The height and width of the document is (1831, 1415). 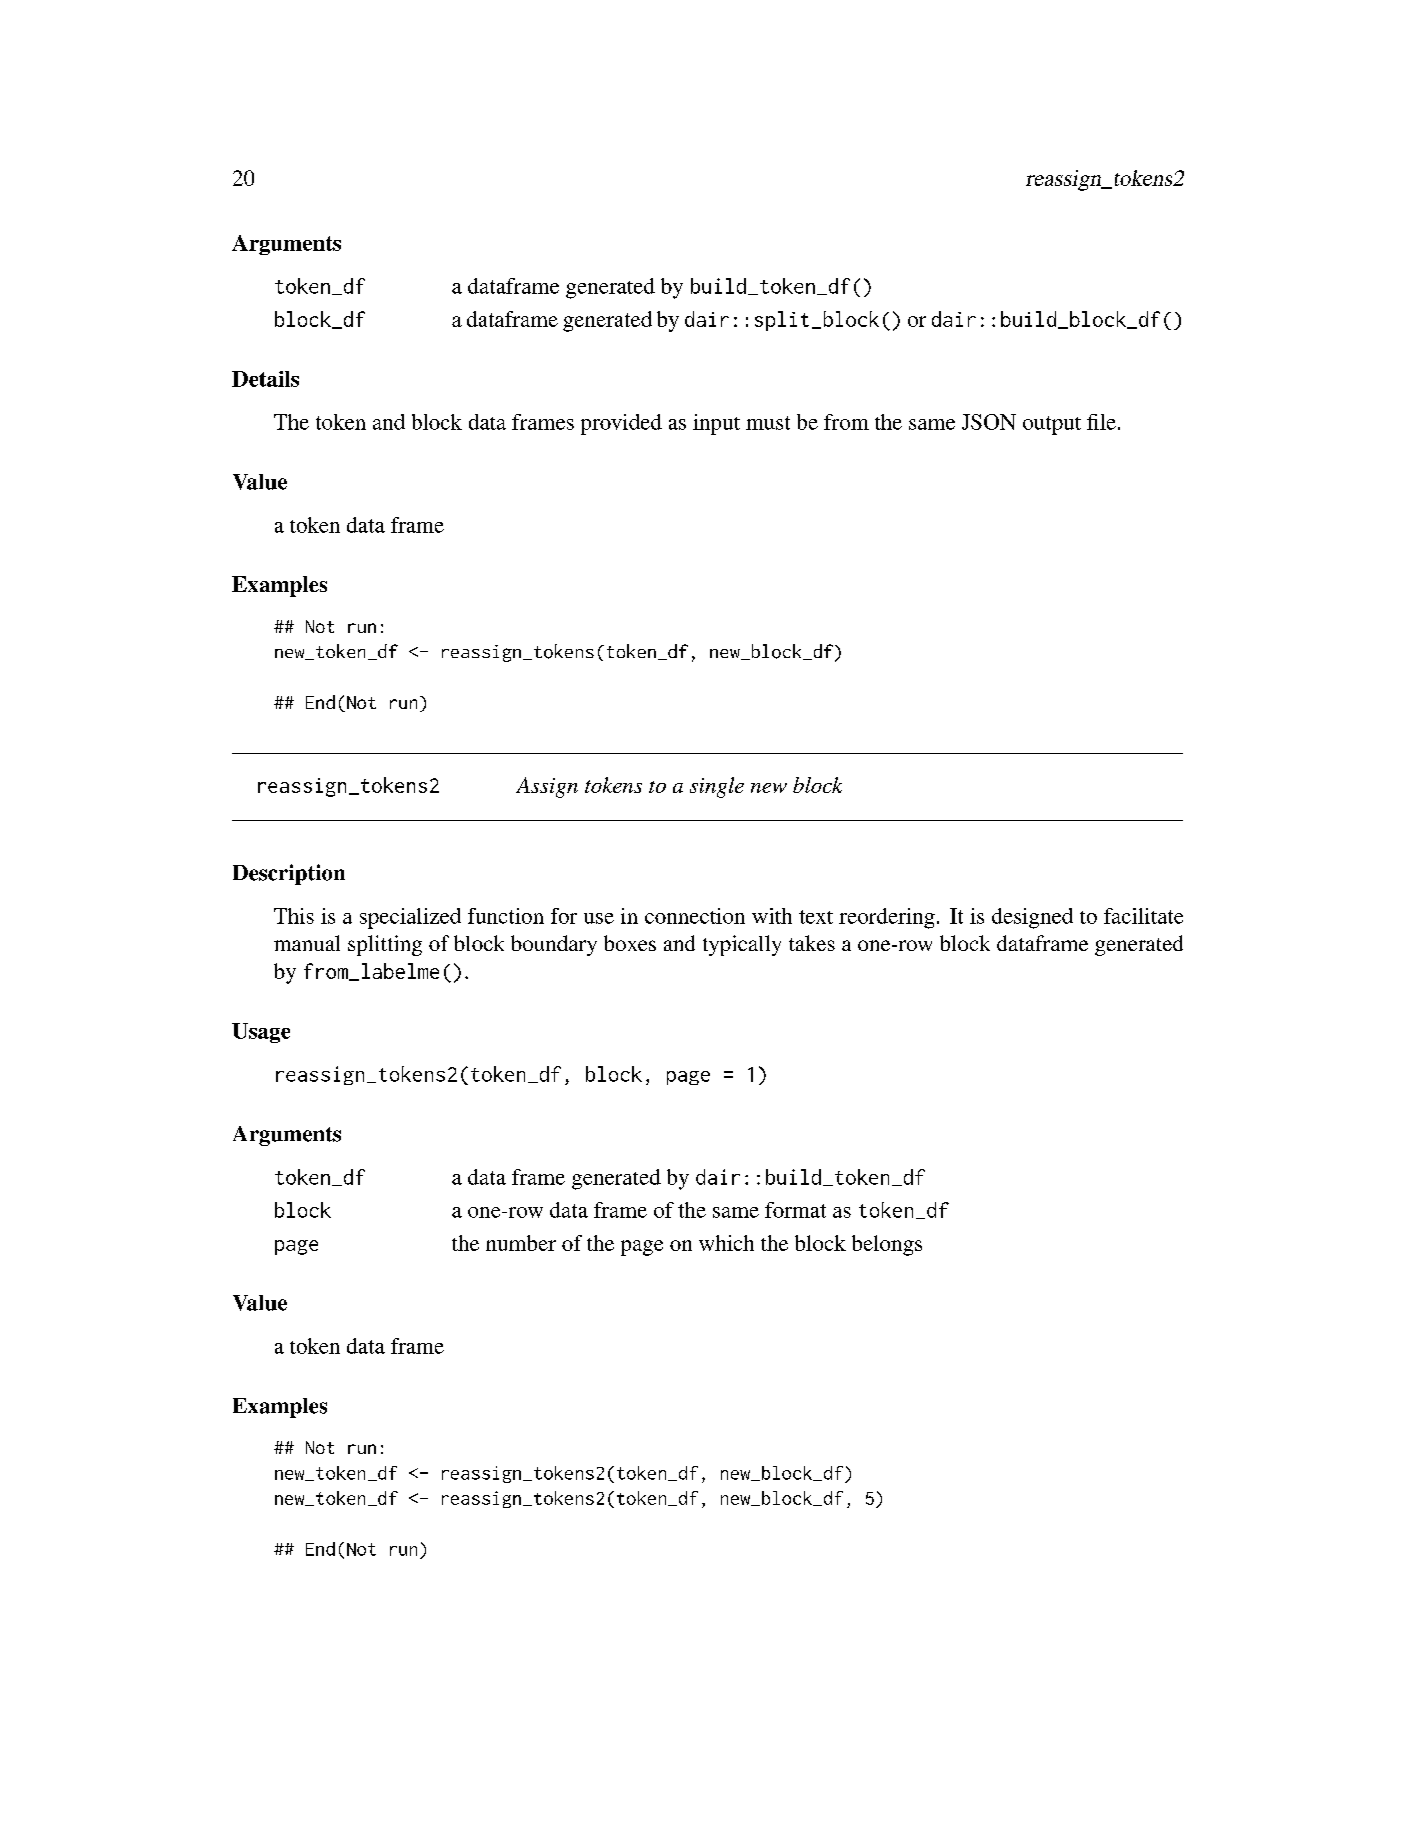 I want to click on facilitate, so click(x=1143, y=916).
